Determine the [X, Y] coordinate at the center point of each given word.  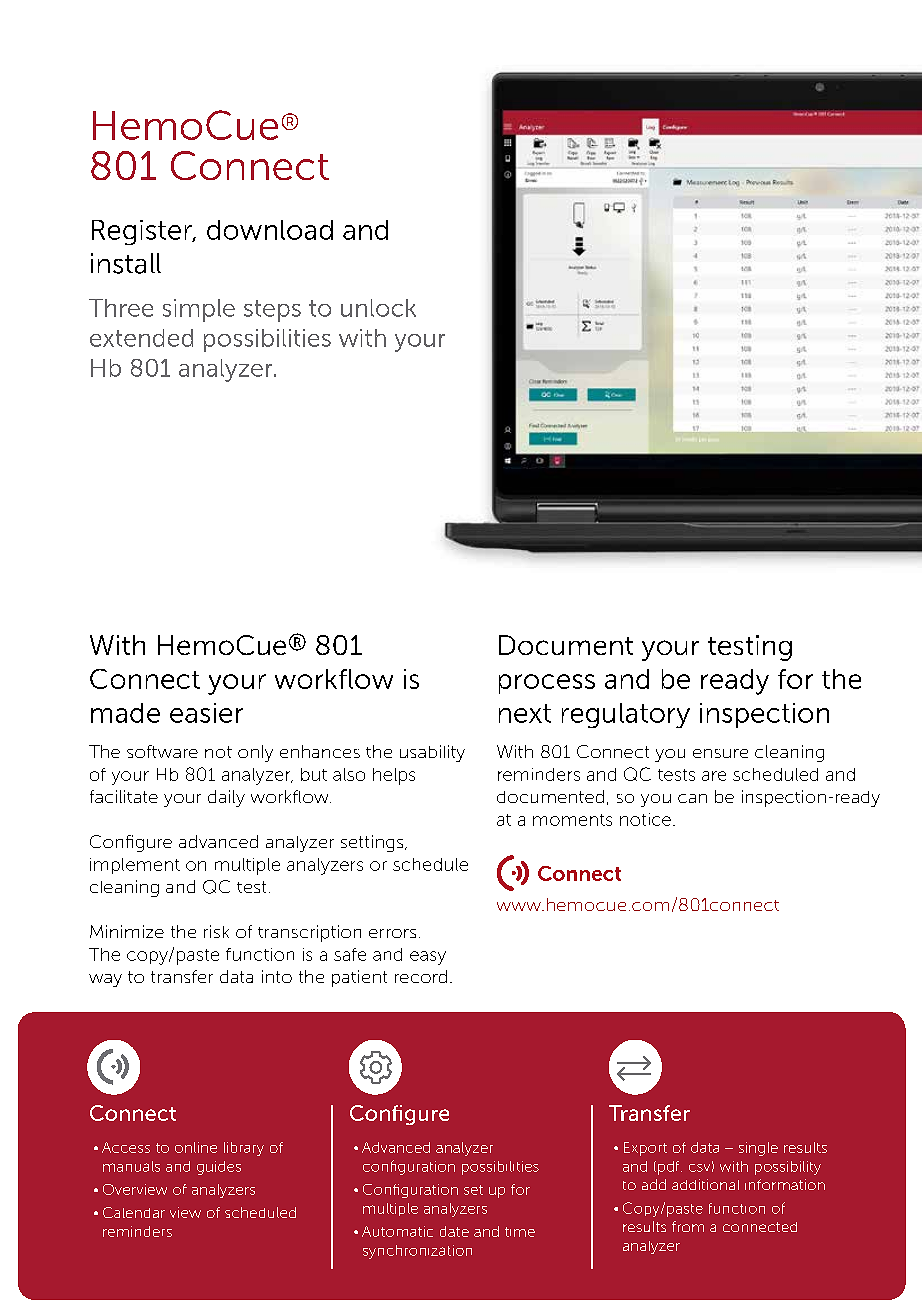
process [547, 684]
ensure [720, 753]
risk [216, 931]
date [454, 1231]
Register [143, 232]
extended [141, 338]
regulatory [626, 715]
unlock [378, 308]
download [270, 230]
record [421, 976]
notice [645, 819]
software [162, 751]
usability [432, 753]
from [688, 1226]
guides [219, 1168]
